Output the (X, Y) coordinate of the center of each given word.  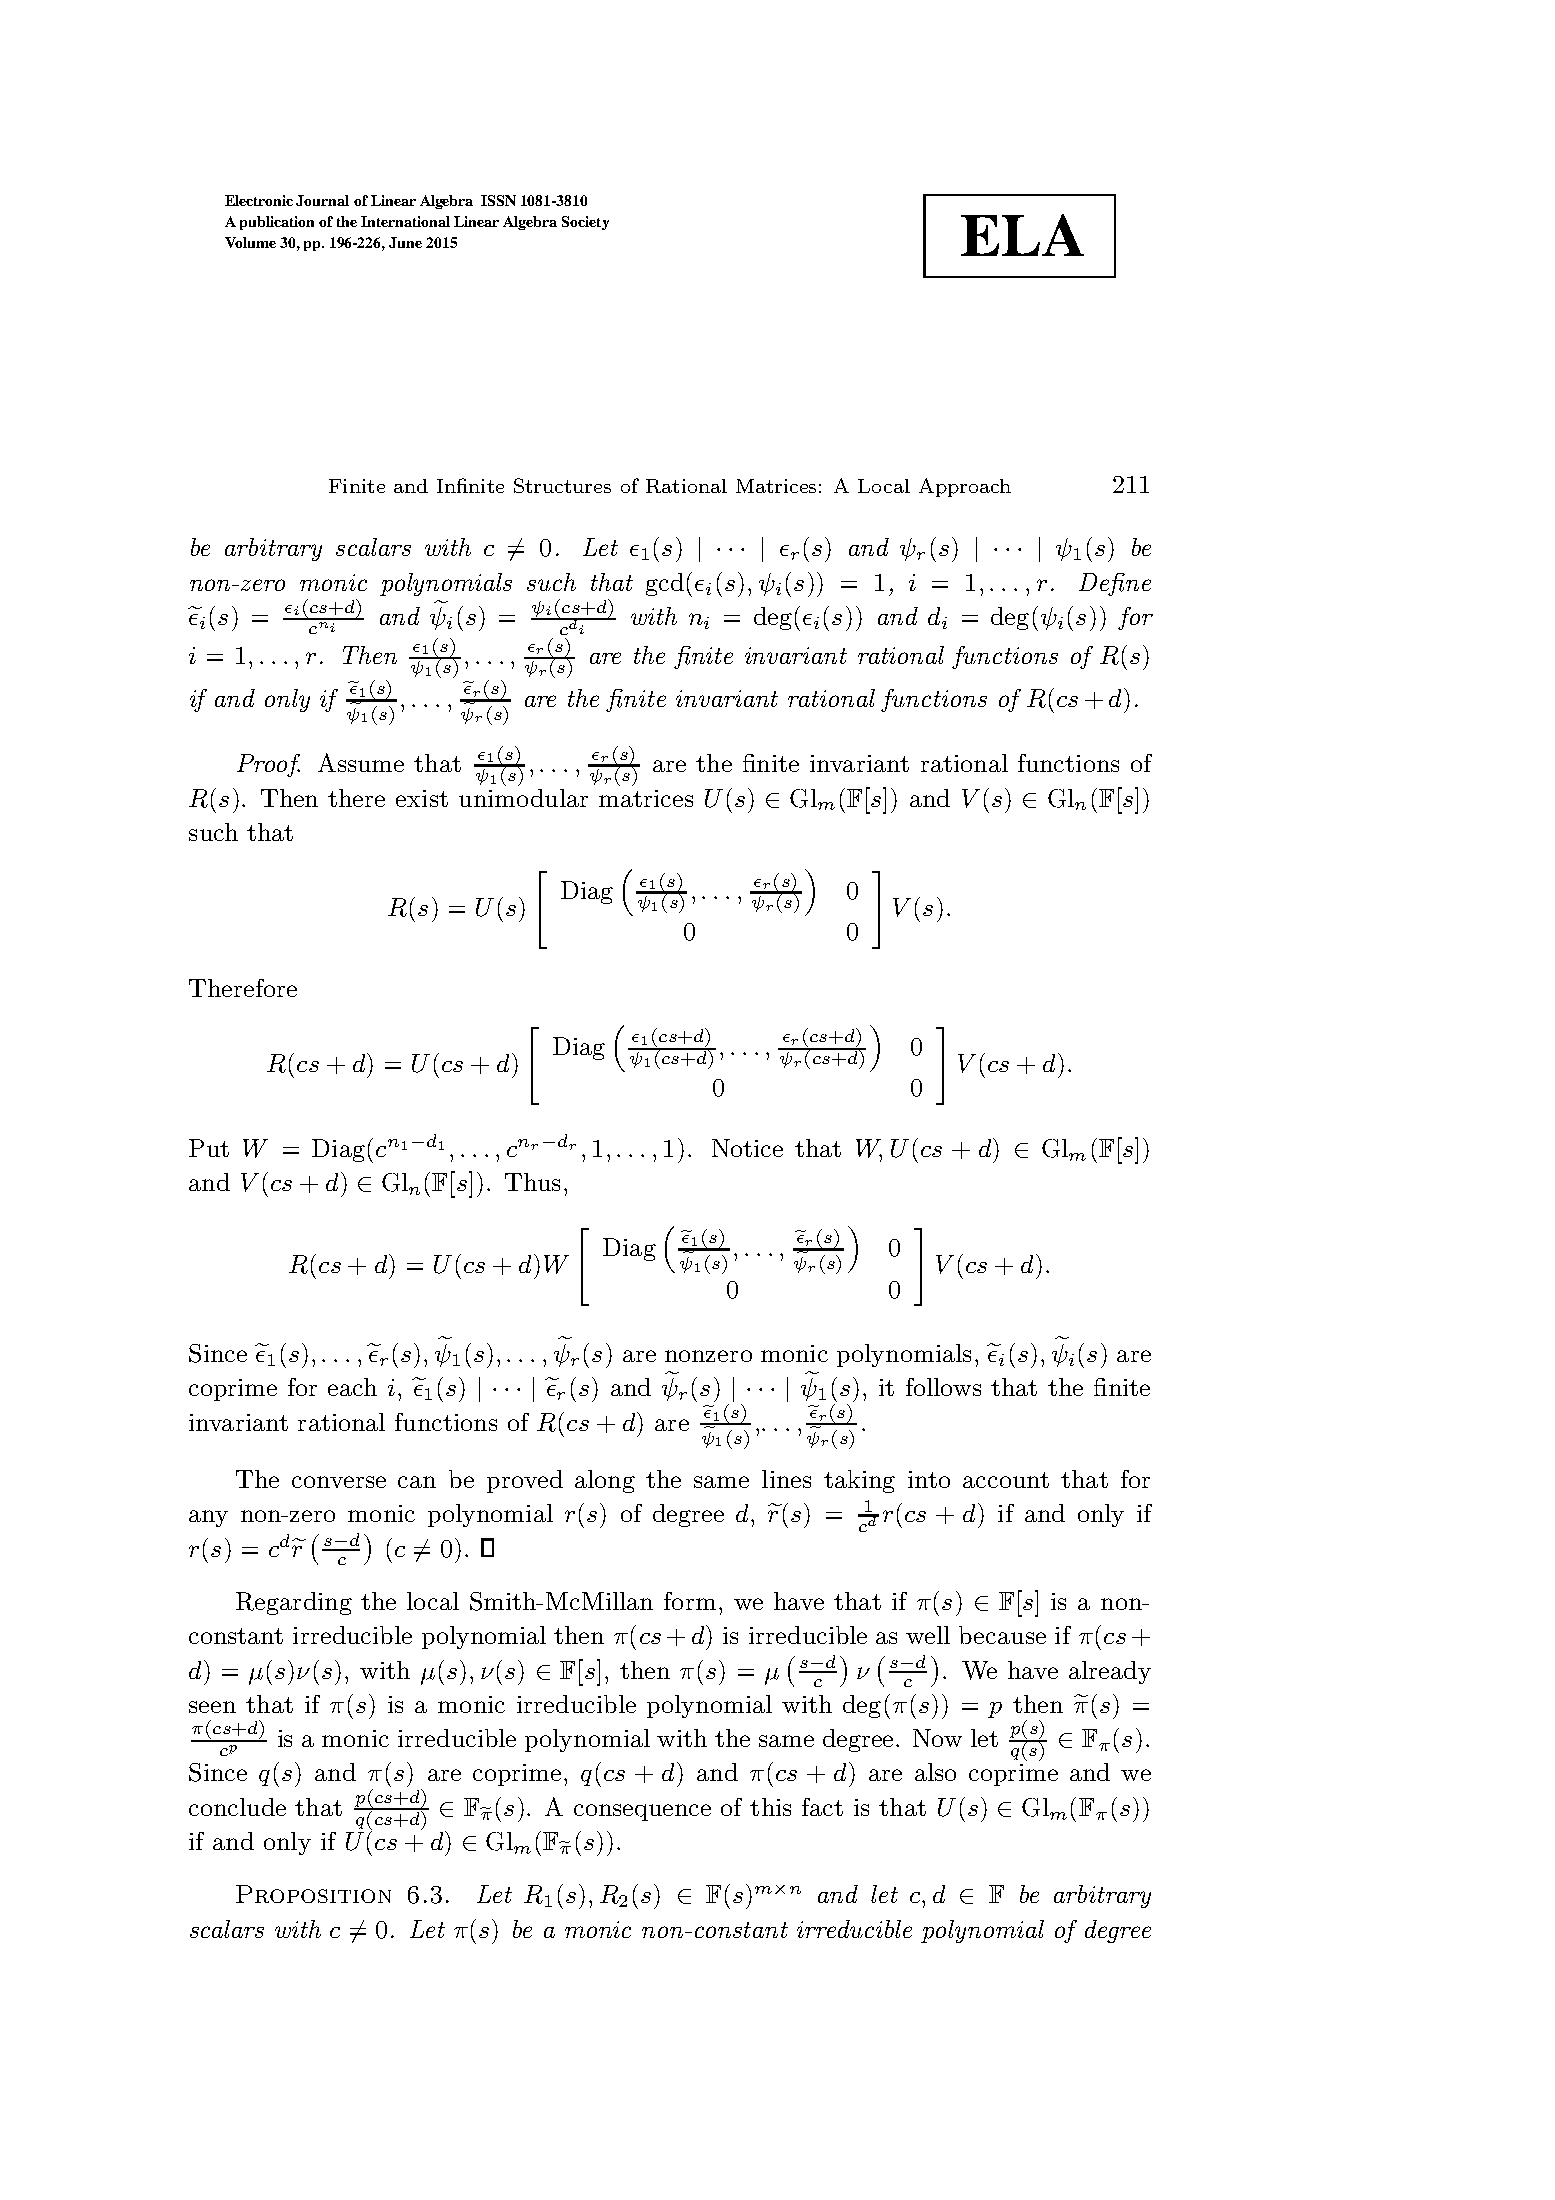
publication (277, 223)
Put (209, 1148)
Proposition (313, 1894)
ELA (1022, 235)
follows (943, 1387)
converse (339, 1482)
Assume (361, 762)
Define (1115, 584)
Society (585, 223)
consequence (642, 1812)
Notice (747, 1148)
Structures (562, 485)
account (1006, 1480)
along (605, 1481)
